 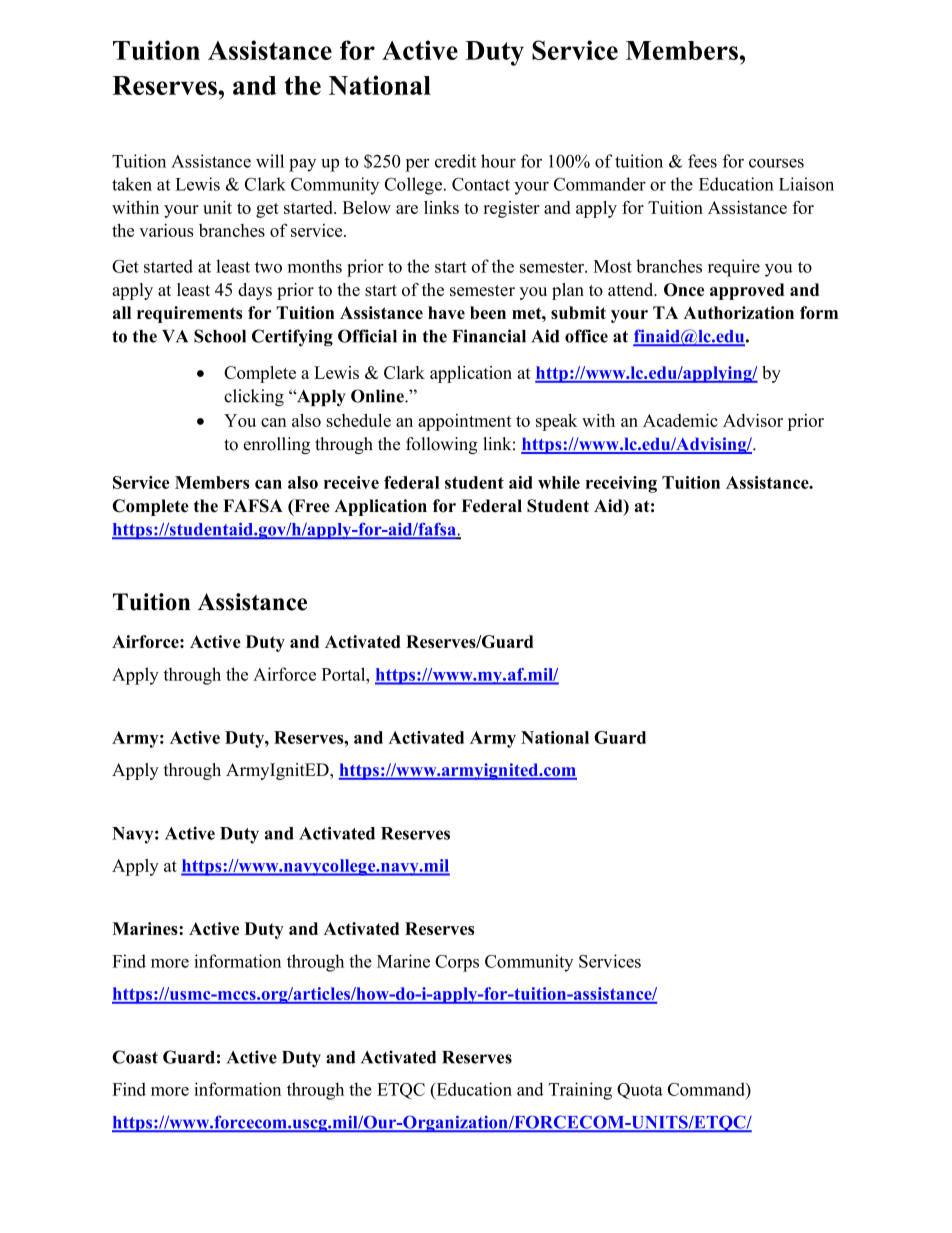 What do you see at coordinates (753, 420) in the image?
I see `Advisor` at bounding box center [753, 420].
